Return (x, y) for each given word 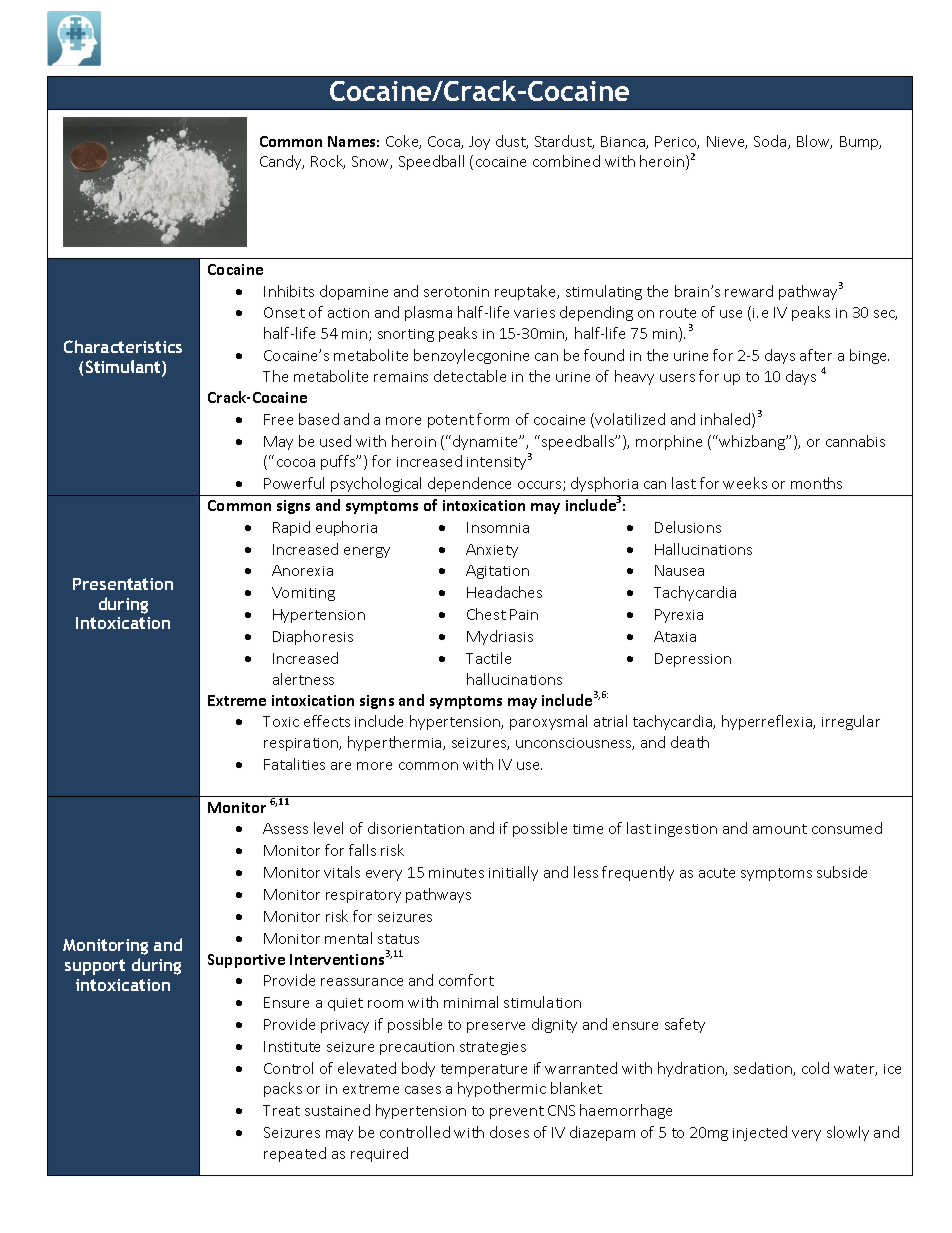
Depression (693, 660)
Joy (479, 143)
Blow (814, 142)
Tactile (488, 658)
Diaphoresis (313, 637)
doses (509, 1132)
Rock (328, 162)
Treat (281, 1110)
